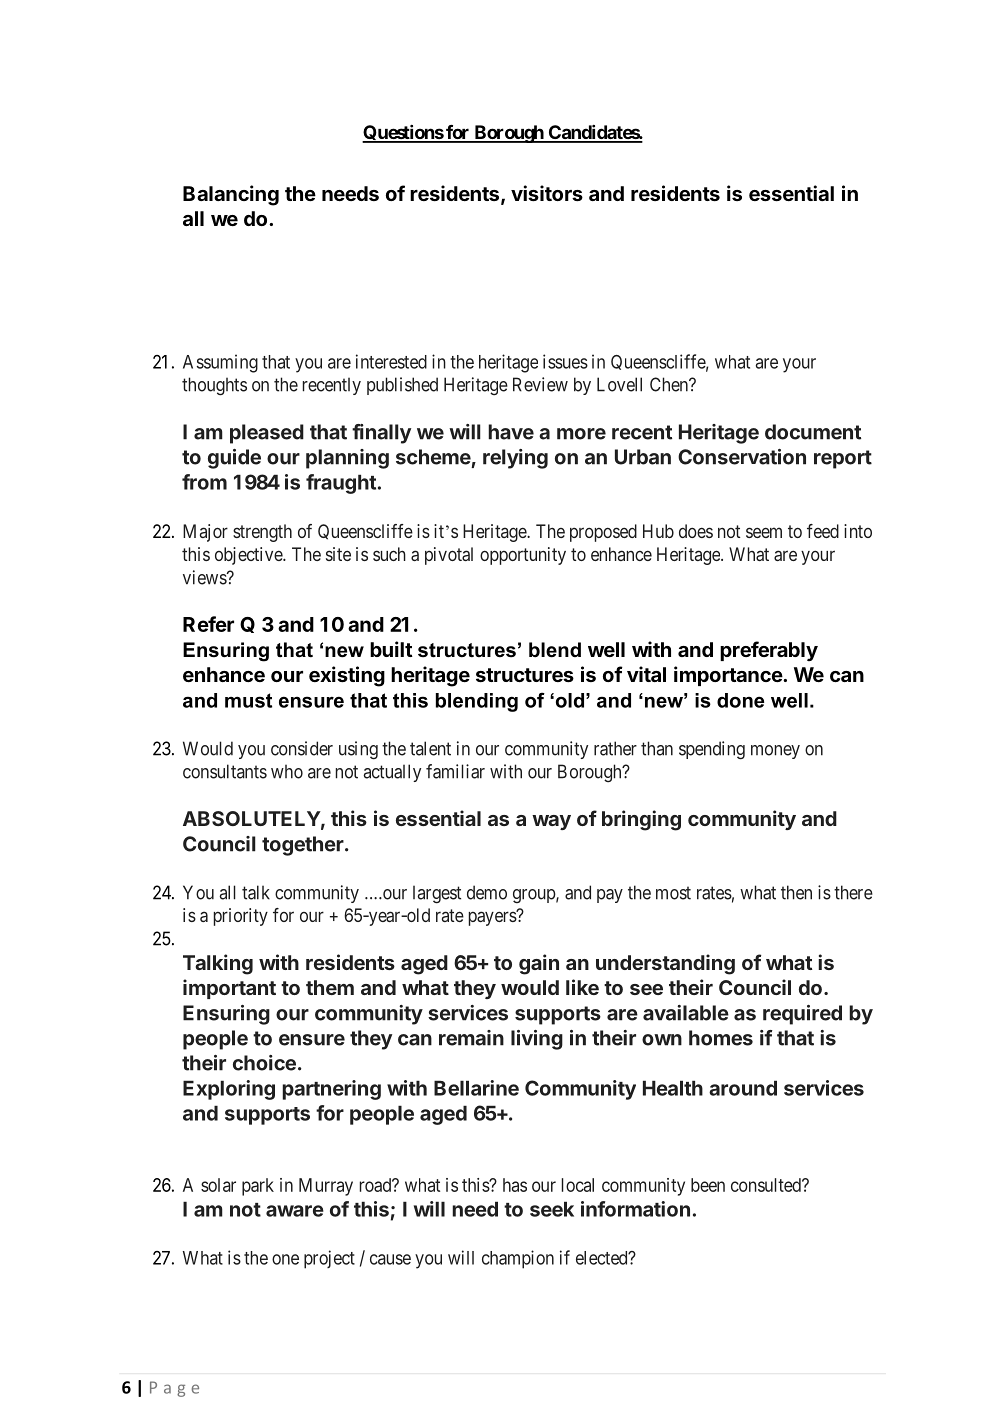 This screenshot has width=1005, height=1421. Describe the element at coordinates (295, 1211) in the screenshot. I see `aware` at that location.
